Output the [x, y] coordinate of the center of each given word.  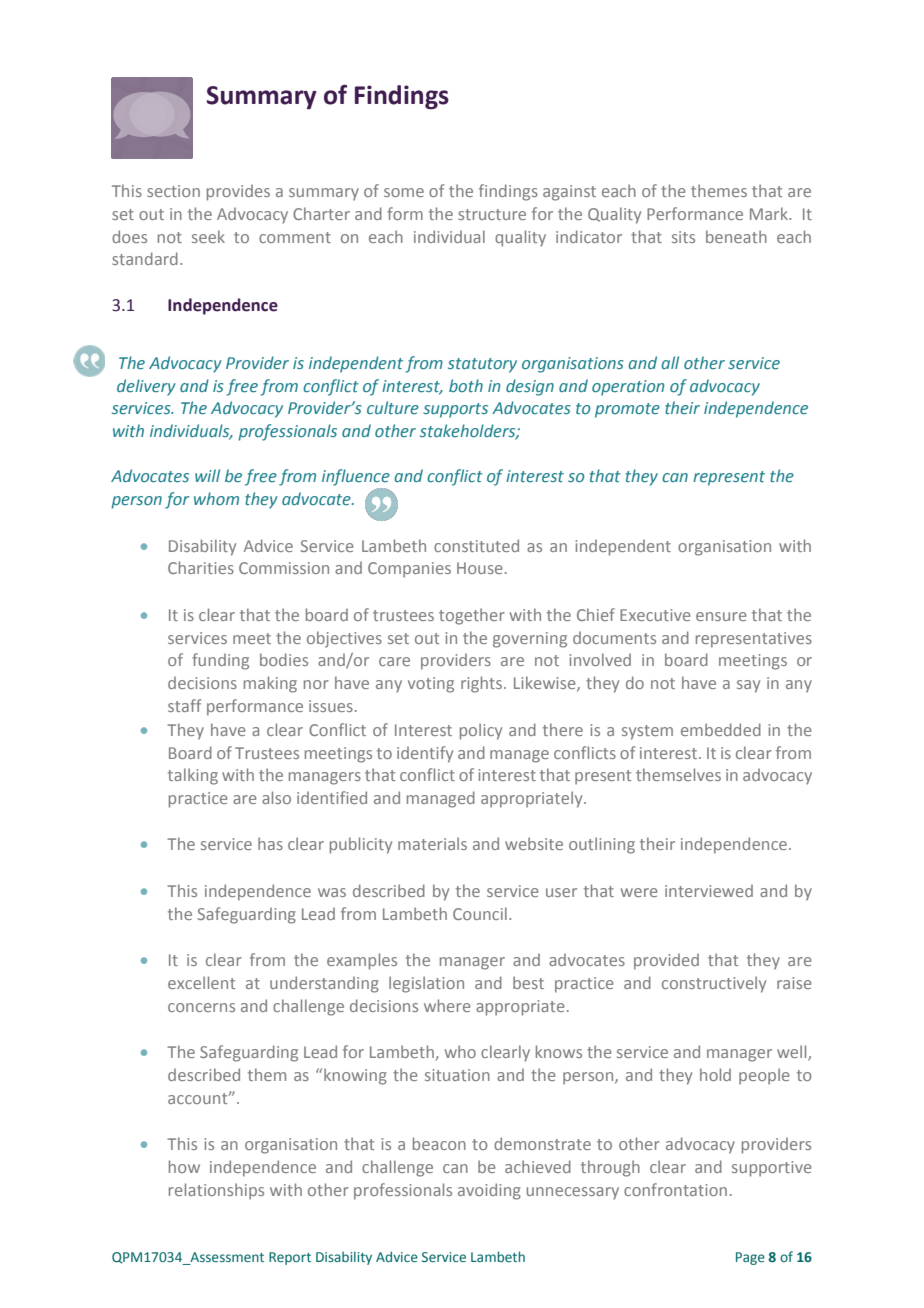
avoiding [489, 1191]
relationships [216, 1191]
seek [208, 236]
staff [184, 705]
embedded [721, 729]
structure [492, 214]
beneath [736, 236]
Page [750, 1258]
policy [481, 731]
